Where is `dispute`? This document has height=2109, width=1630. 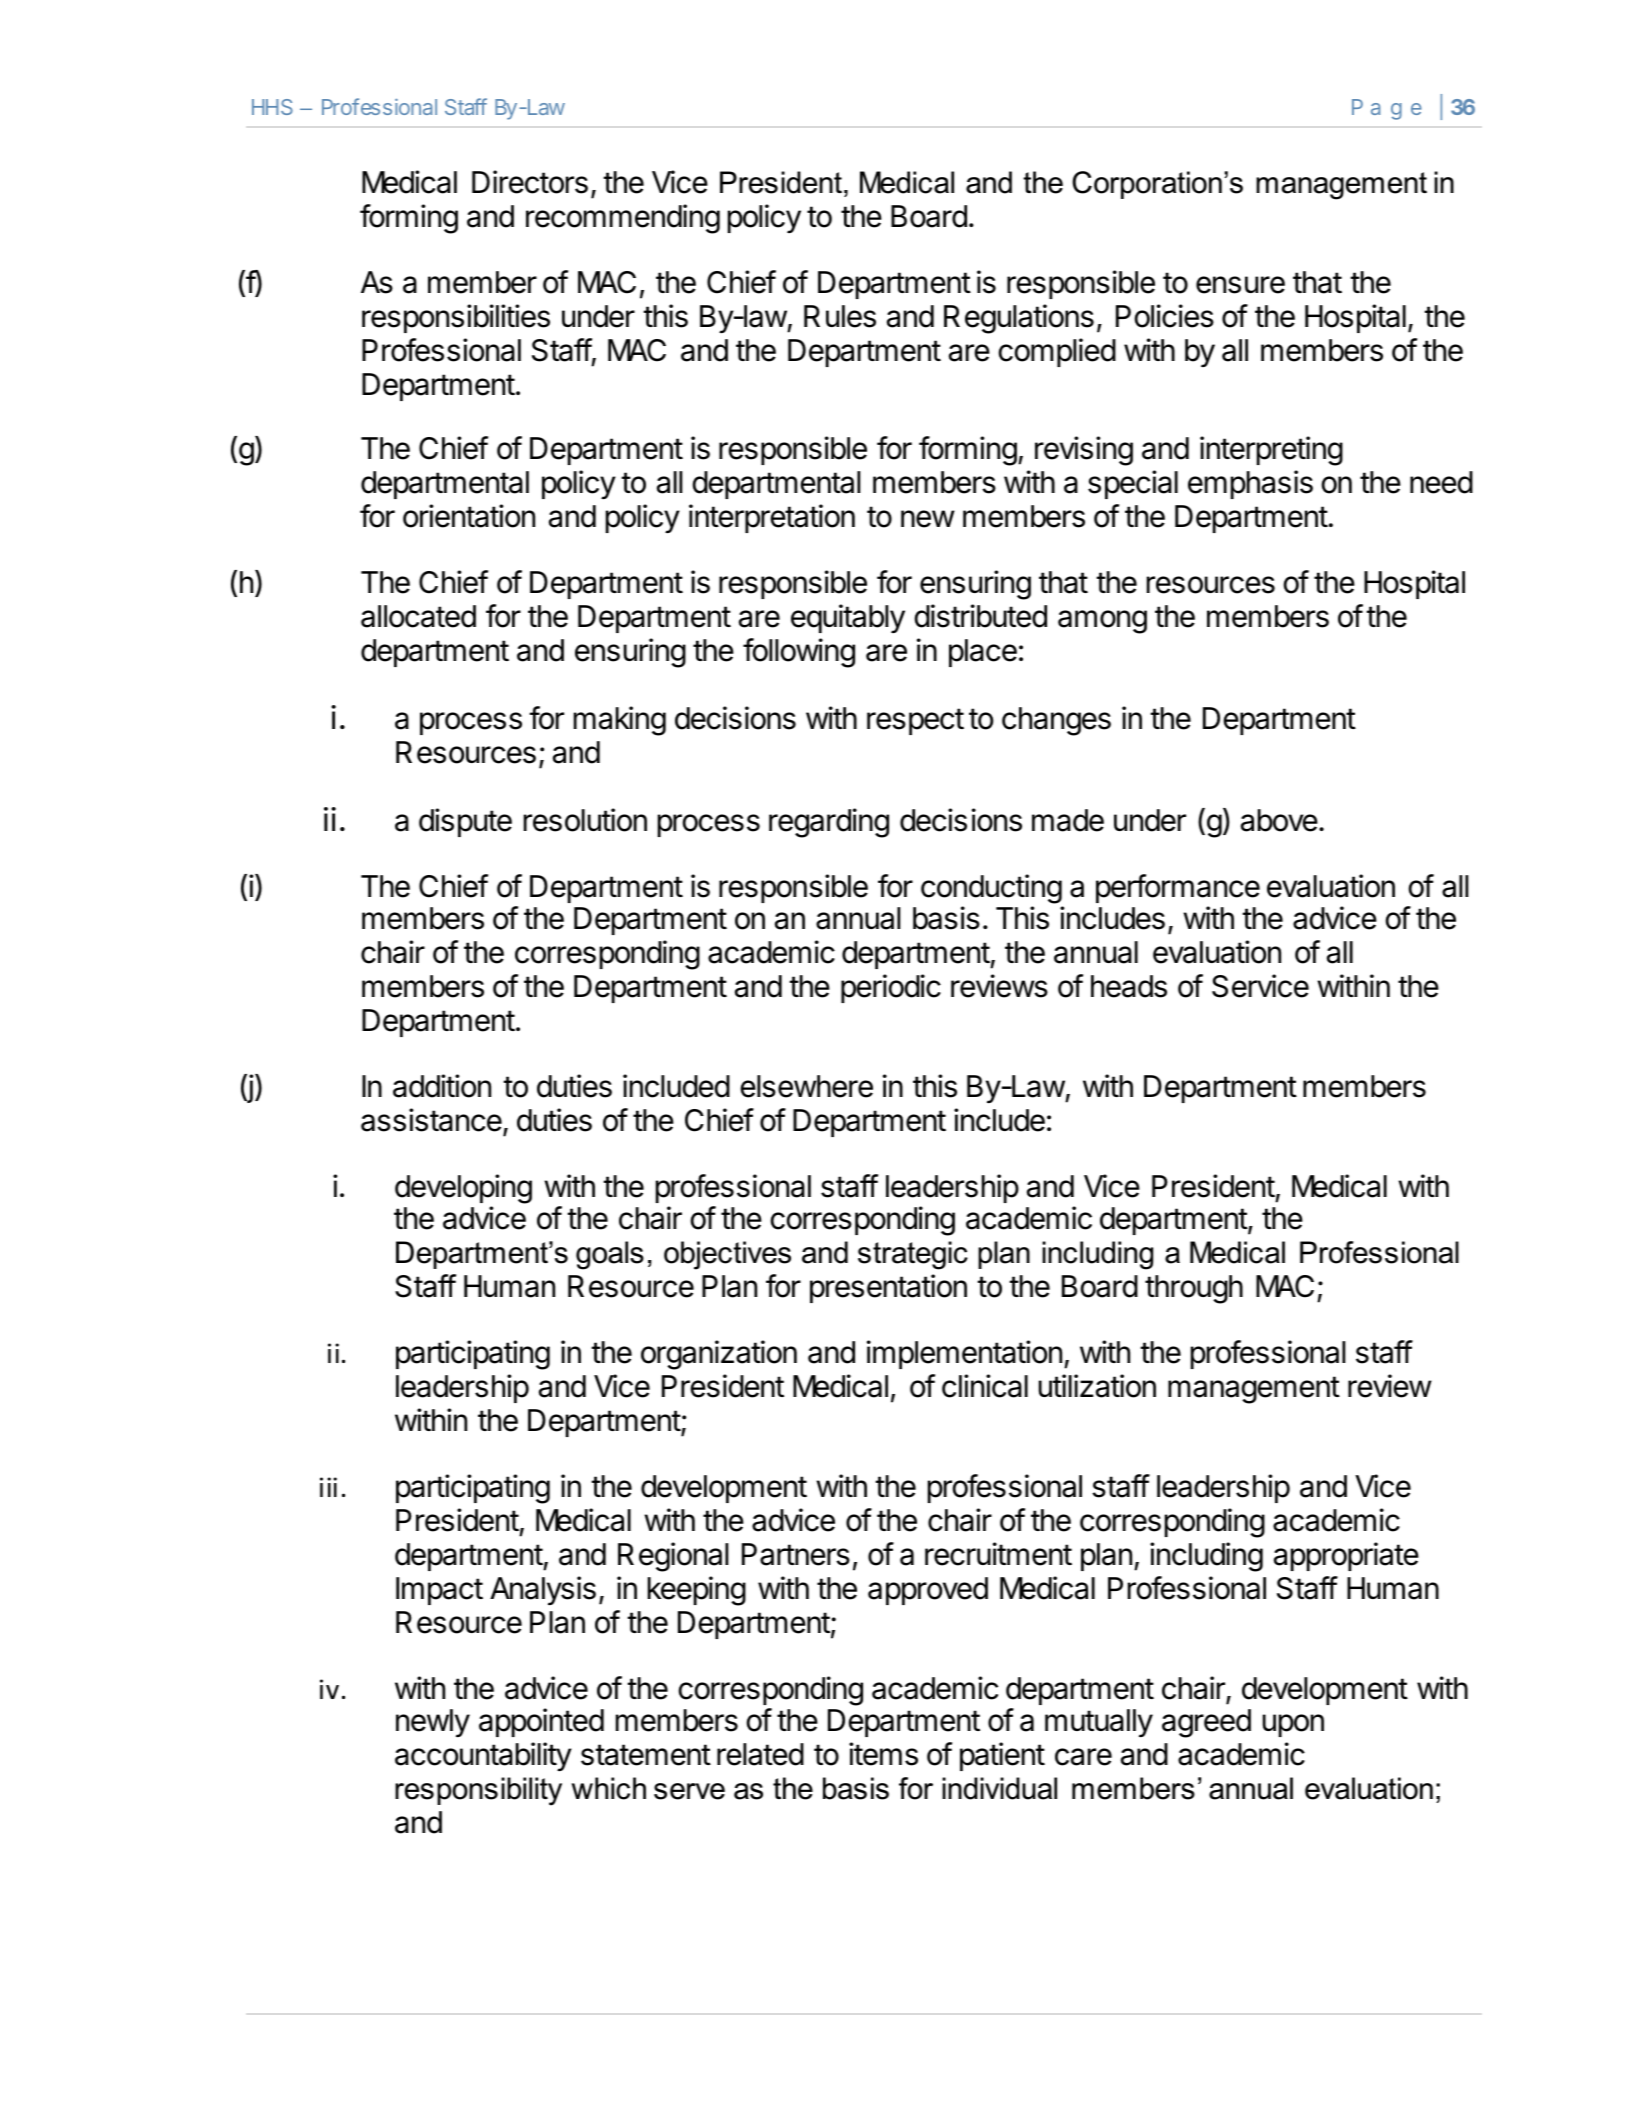 dispute is located at coordinates (465, 822).
